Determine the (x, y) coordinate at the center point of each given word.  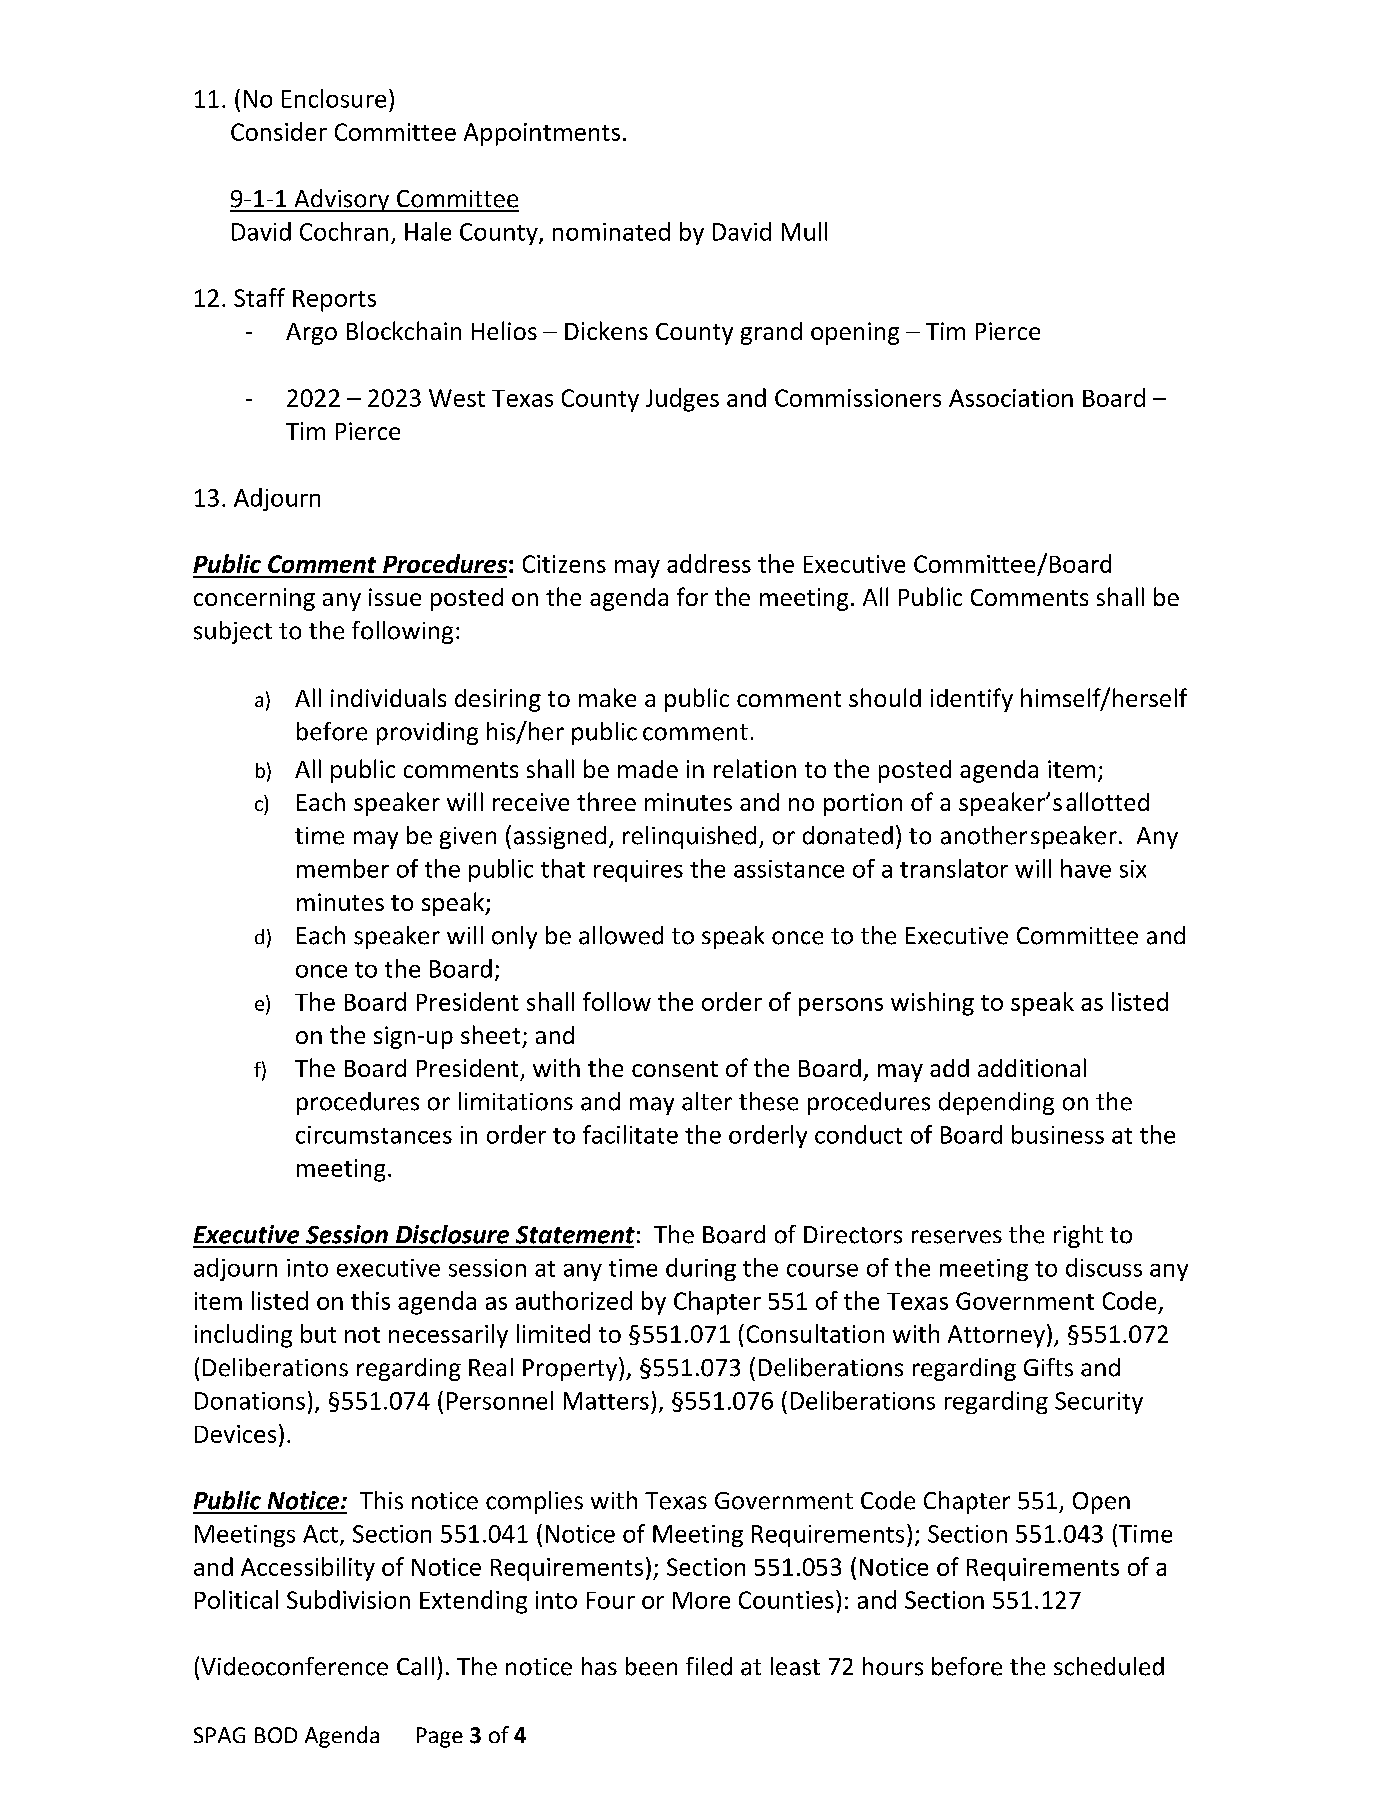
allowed (621, 935)
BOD (276, 1735)
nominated (611, 231)
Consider (279, 131)
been (651, 1666)
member (343, 868)
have (1086, 868)
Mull (804, 231)
